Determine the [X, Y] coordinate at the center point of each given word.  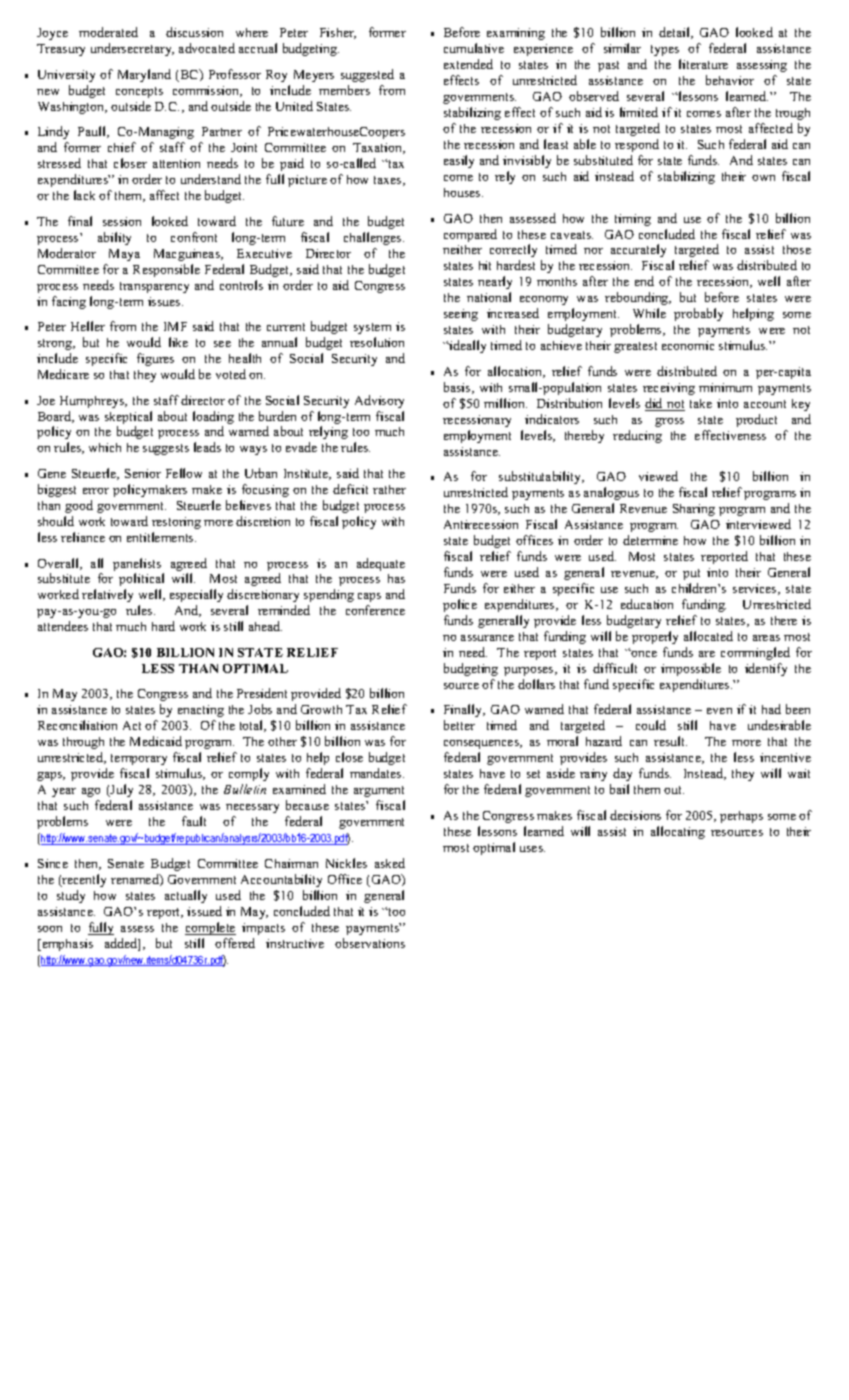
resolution [377, 342]
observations [370, 943]
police [460, 605]
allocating [678, 832]
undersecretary [132, 49]
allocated [708, 636]
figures [155, 359]
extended [468, 64]
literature [703, 64]
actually [186, 896]
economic [688, 345]
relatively [107, 595]
